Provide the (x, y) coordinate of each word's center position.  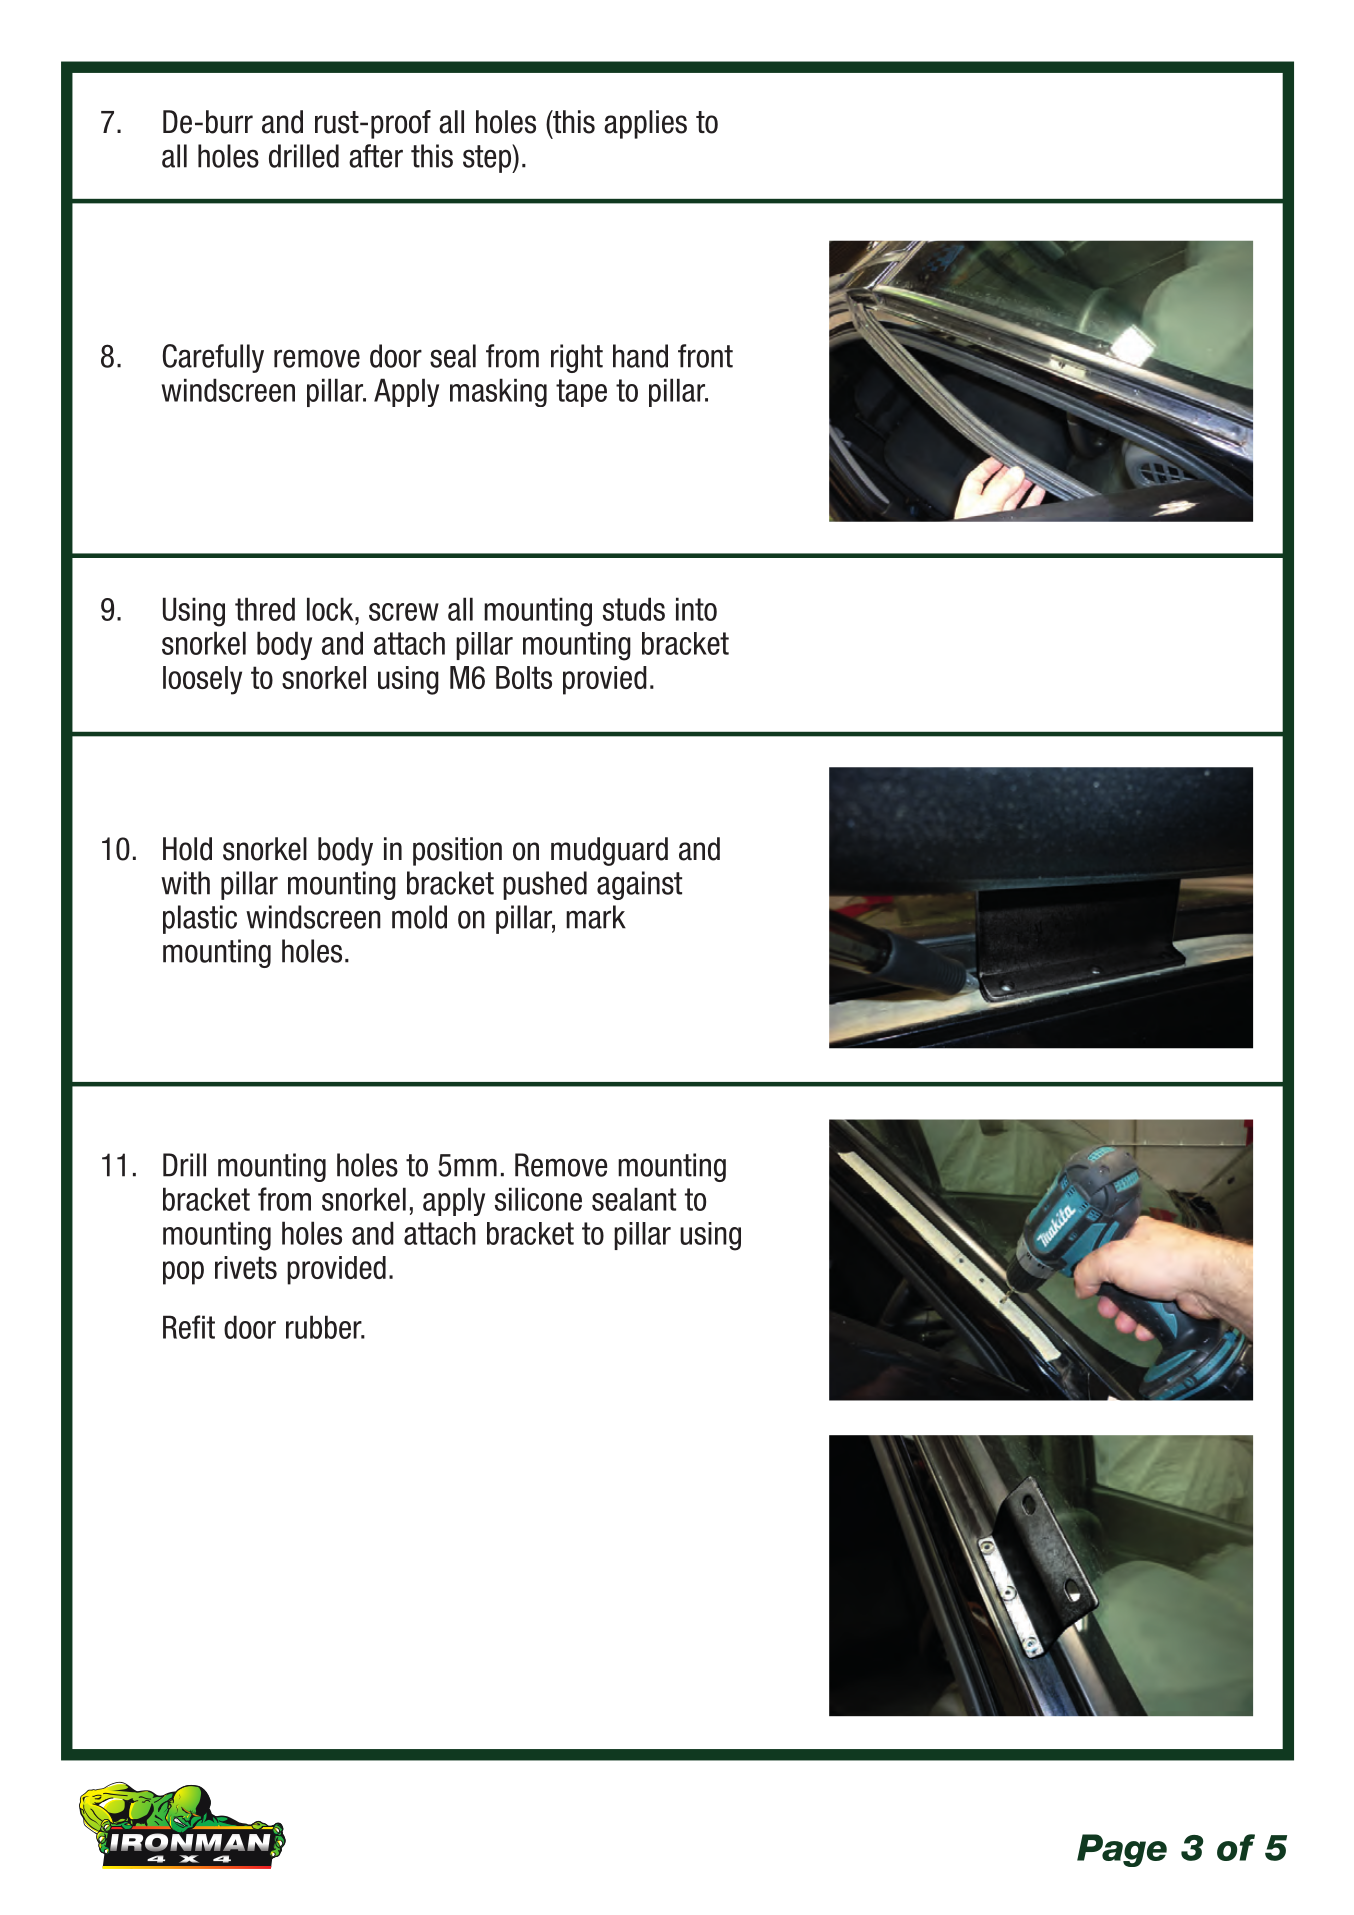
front (705, 356)
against (639, 885)
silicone (538, 1199)
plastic (200, 919)
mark (596, 917)
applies (645, 124)
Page (1122, 1850)
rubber (325, 1327)
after (376, 156)
